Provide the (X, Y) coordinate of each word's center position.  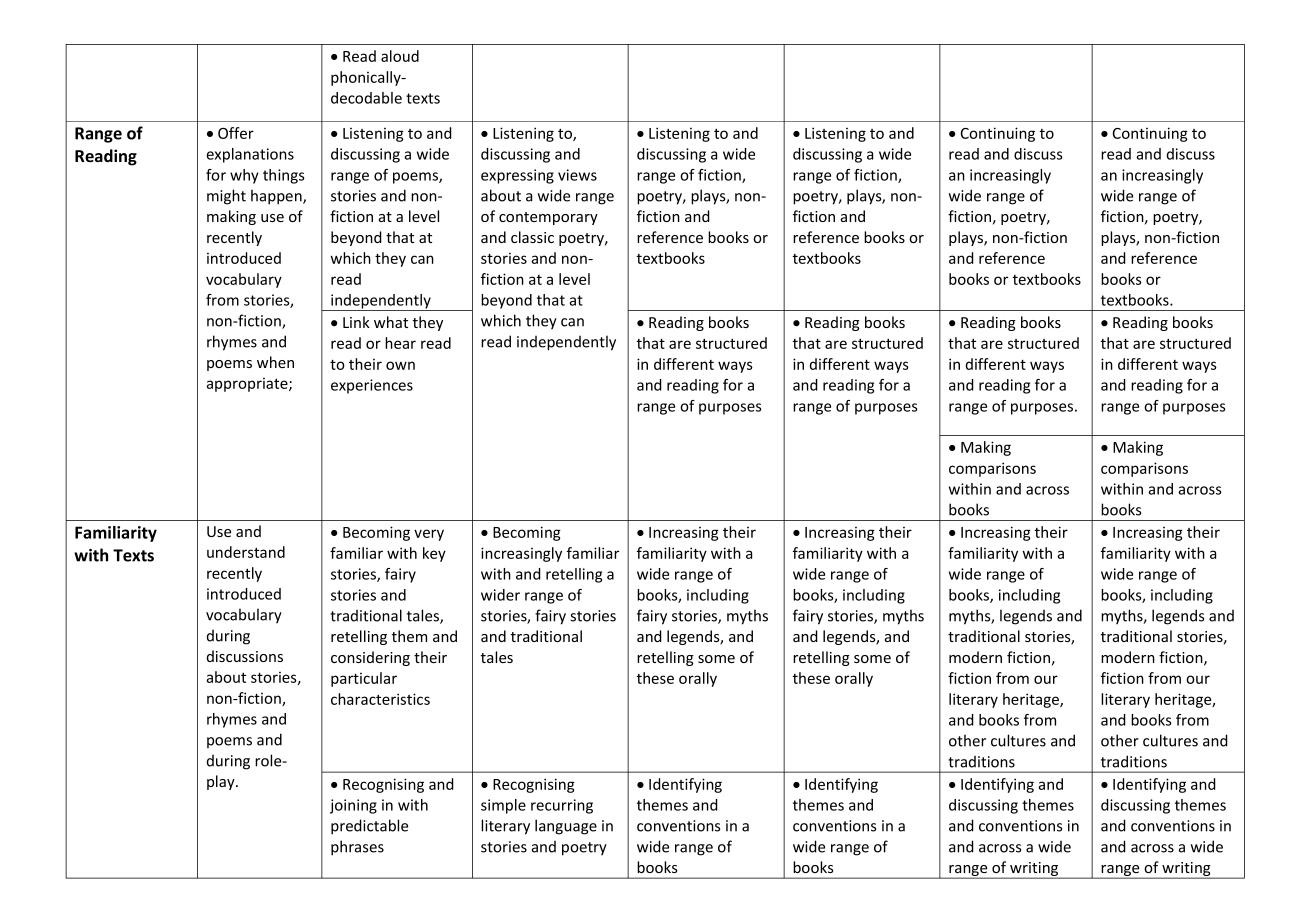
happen (277, 197)
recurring (562, 806)
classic (532, 237)
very (429, 535)
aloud (400, 56)
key (434, 554)
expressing (517, 176)
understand (246, 552)
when (275, 362)
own (400, 365)
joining (353, 806)
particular (364, 679)
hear (400, 343)
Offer (236, 133)
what (391, 322)
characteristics (380, 699)
